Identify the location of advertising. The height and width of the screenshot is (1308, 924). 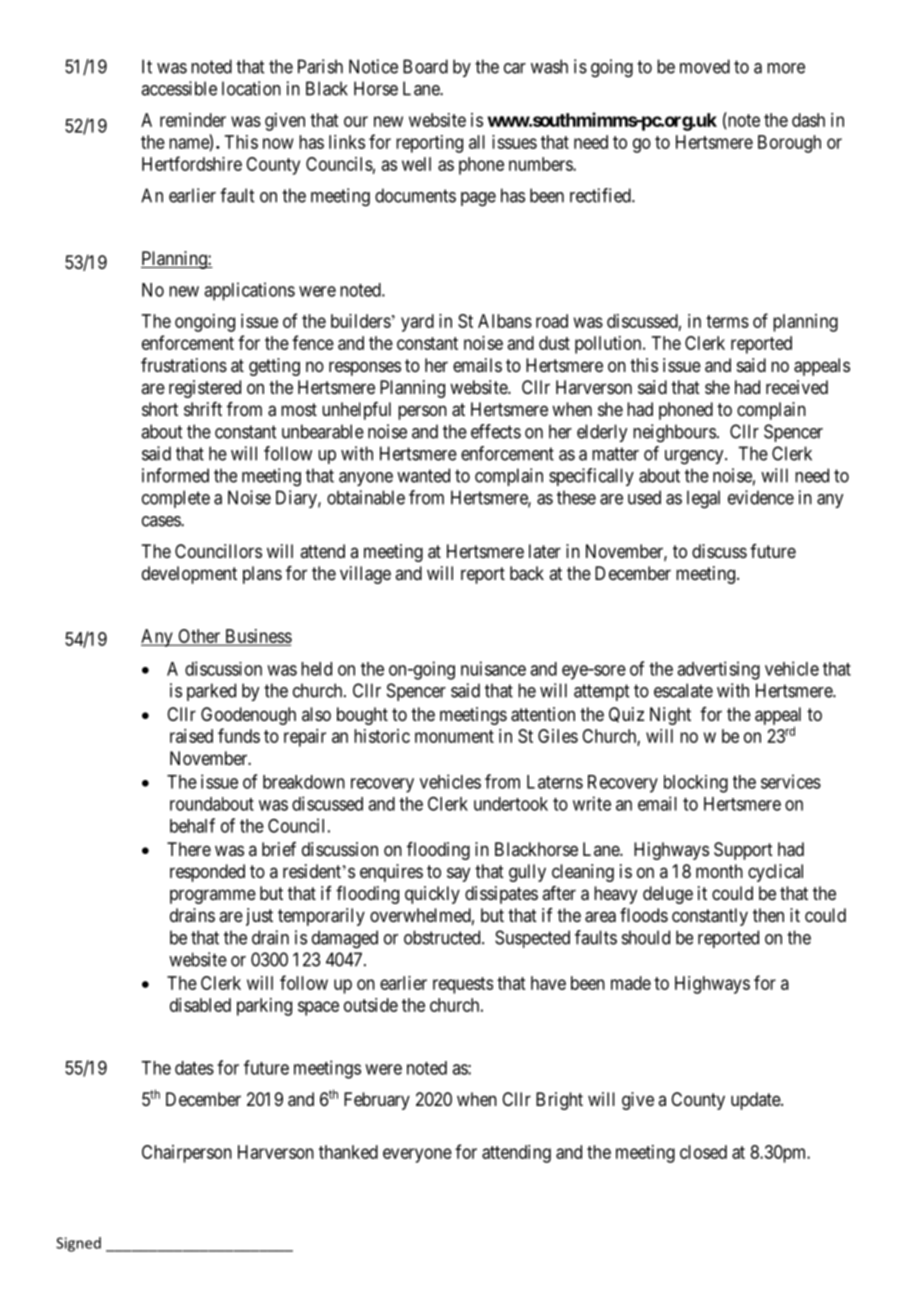
(718, 670).
